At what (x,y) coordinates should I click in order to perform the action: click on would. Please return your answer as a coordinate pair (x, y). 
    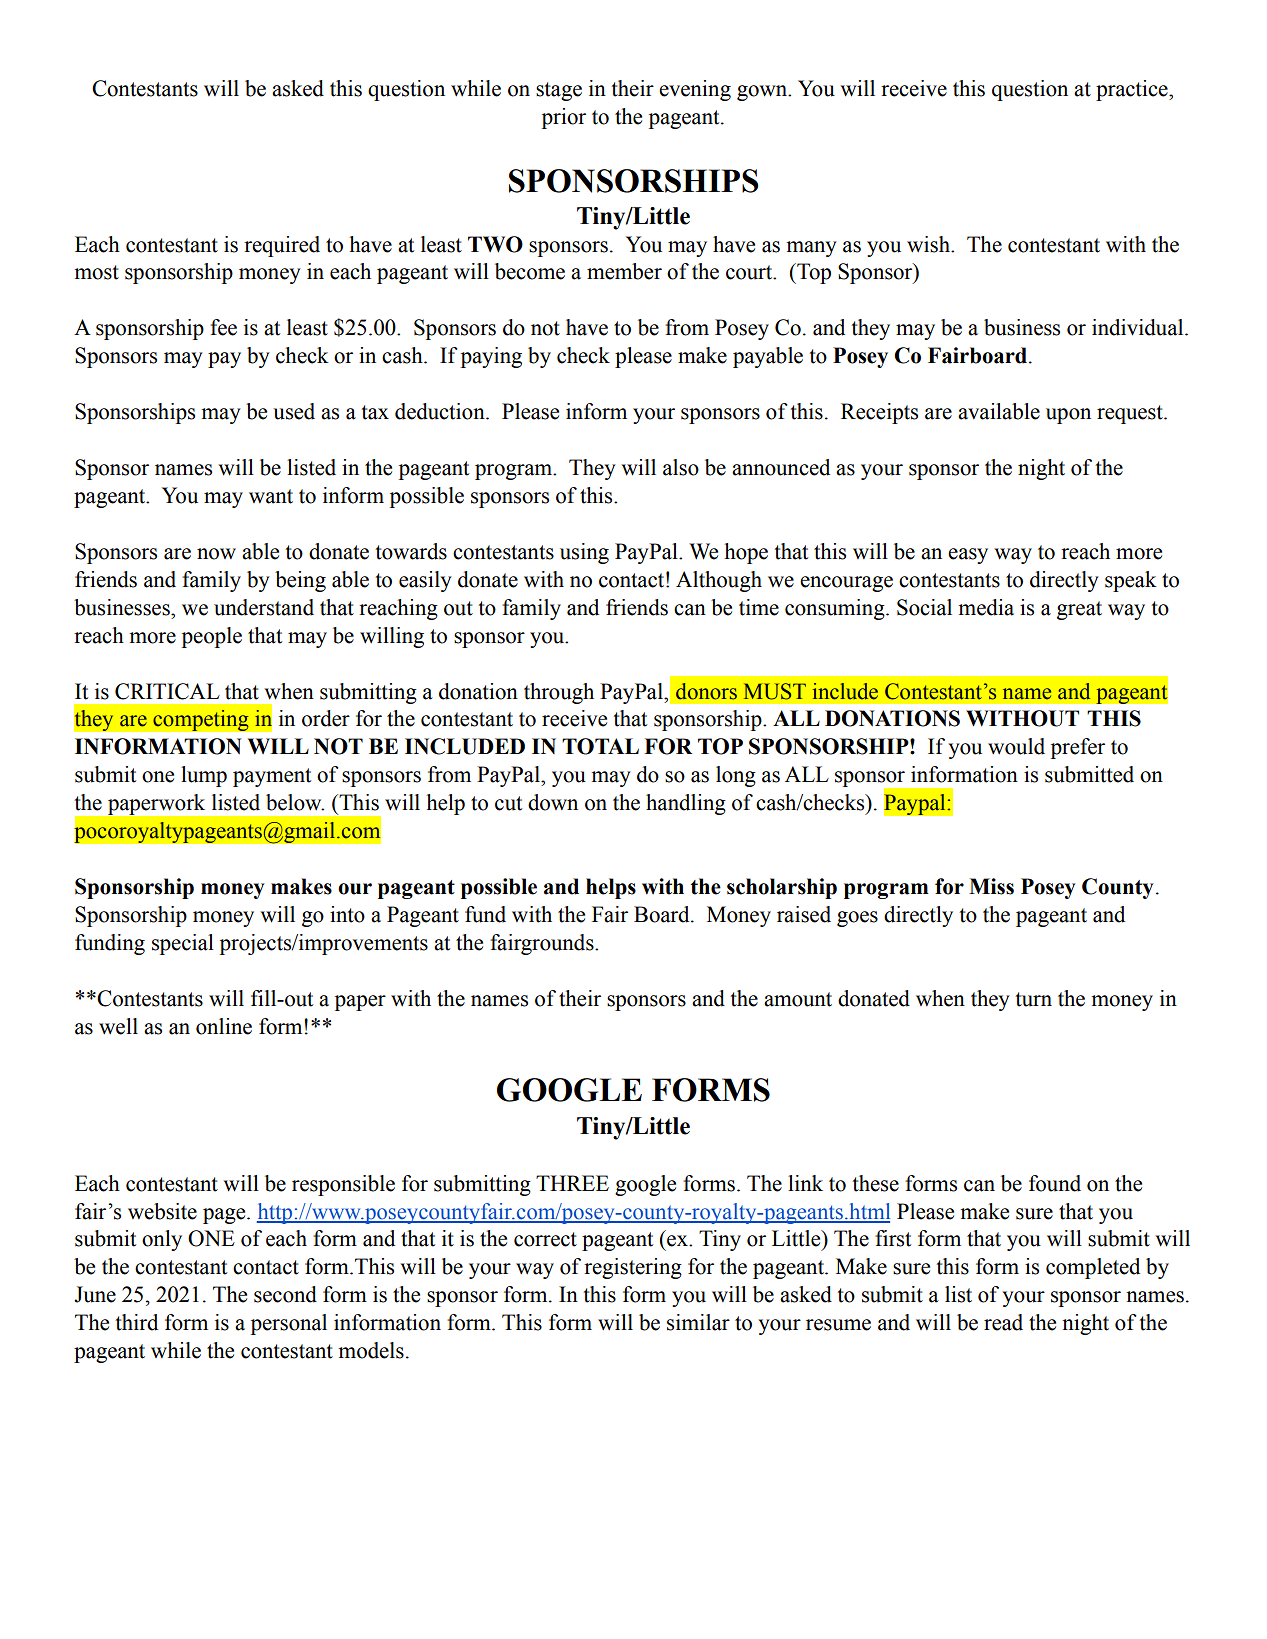
    Looking at the image, I should click on (1016, 746).
